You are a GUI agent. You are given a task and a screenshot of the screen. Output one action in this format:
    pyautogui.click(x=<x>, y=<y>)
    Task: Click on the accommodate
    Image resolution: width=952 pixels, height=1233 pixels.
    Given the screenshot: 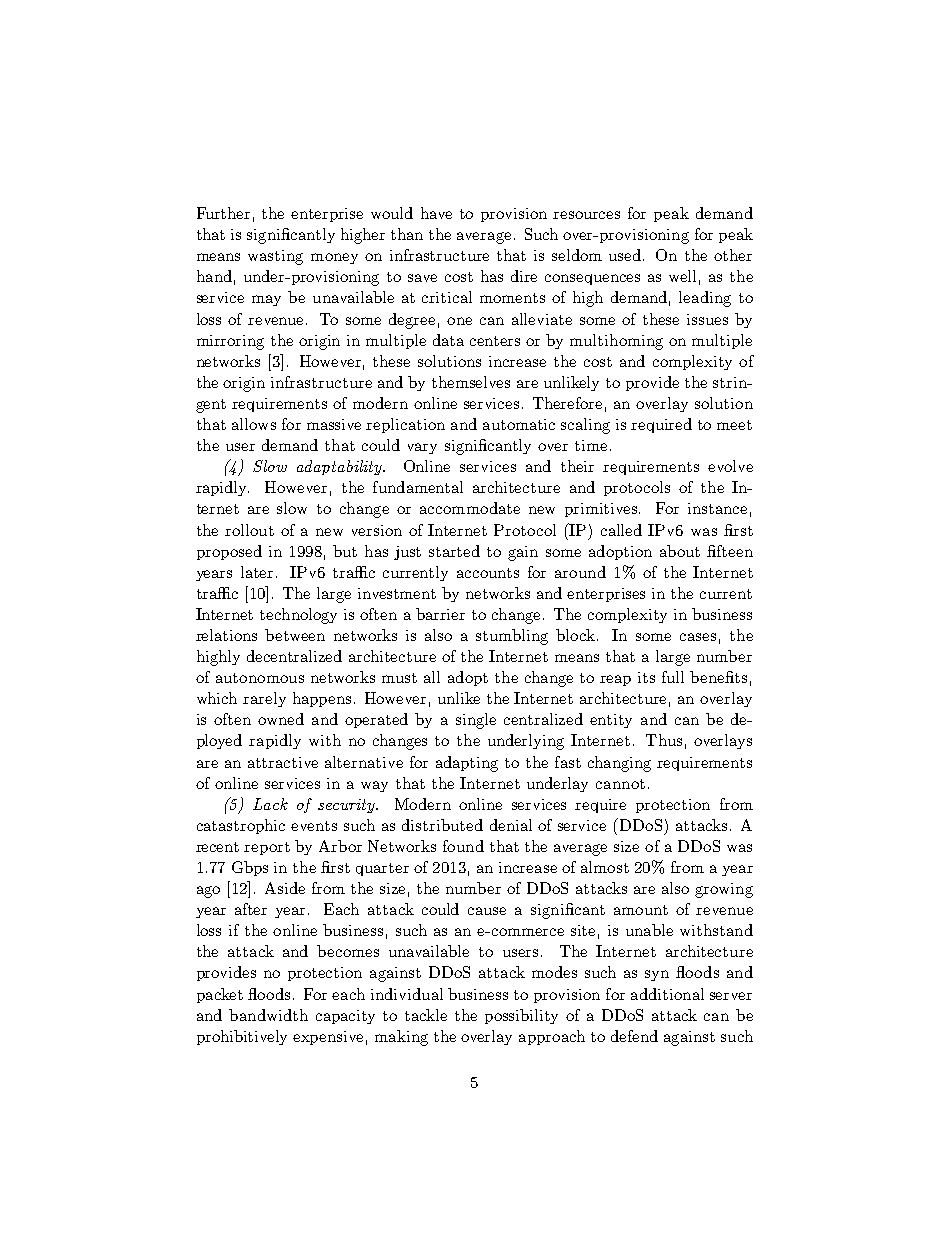 What is the action you would take?
    pyautogui.click(x=470, y=508)
